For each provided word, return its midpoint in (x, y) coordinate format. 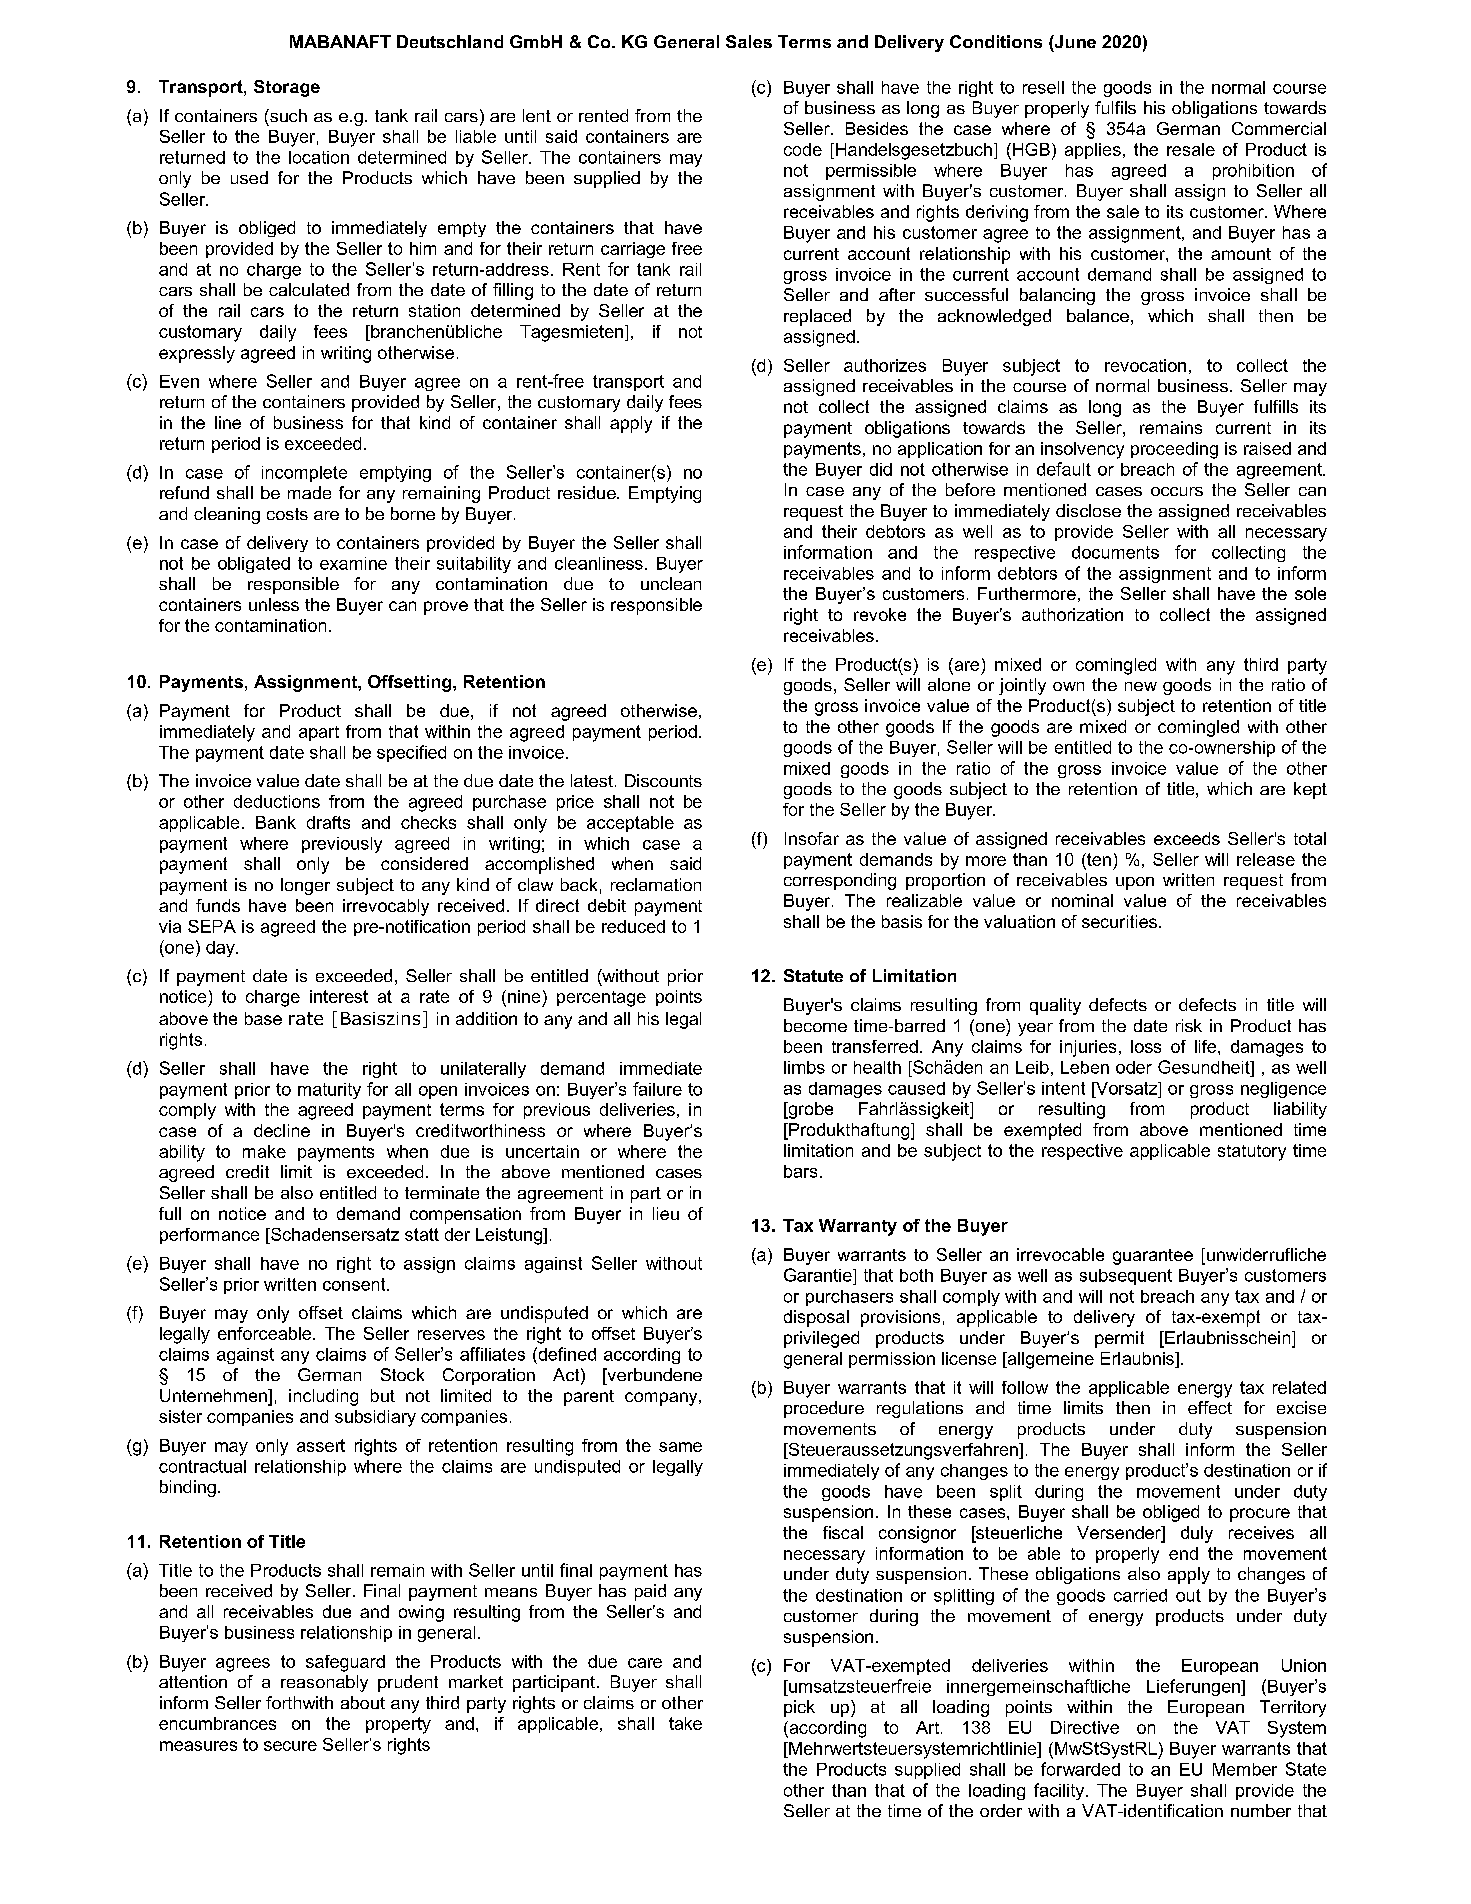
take (685, 1723)
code (803, 149)
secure (290, 1746)
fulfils (1115, 107)
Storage (287, 88)
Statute (813, 975)
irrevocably (386, 907)
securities (1119, 921)
